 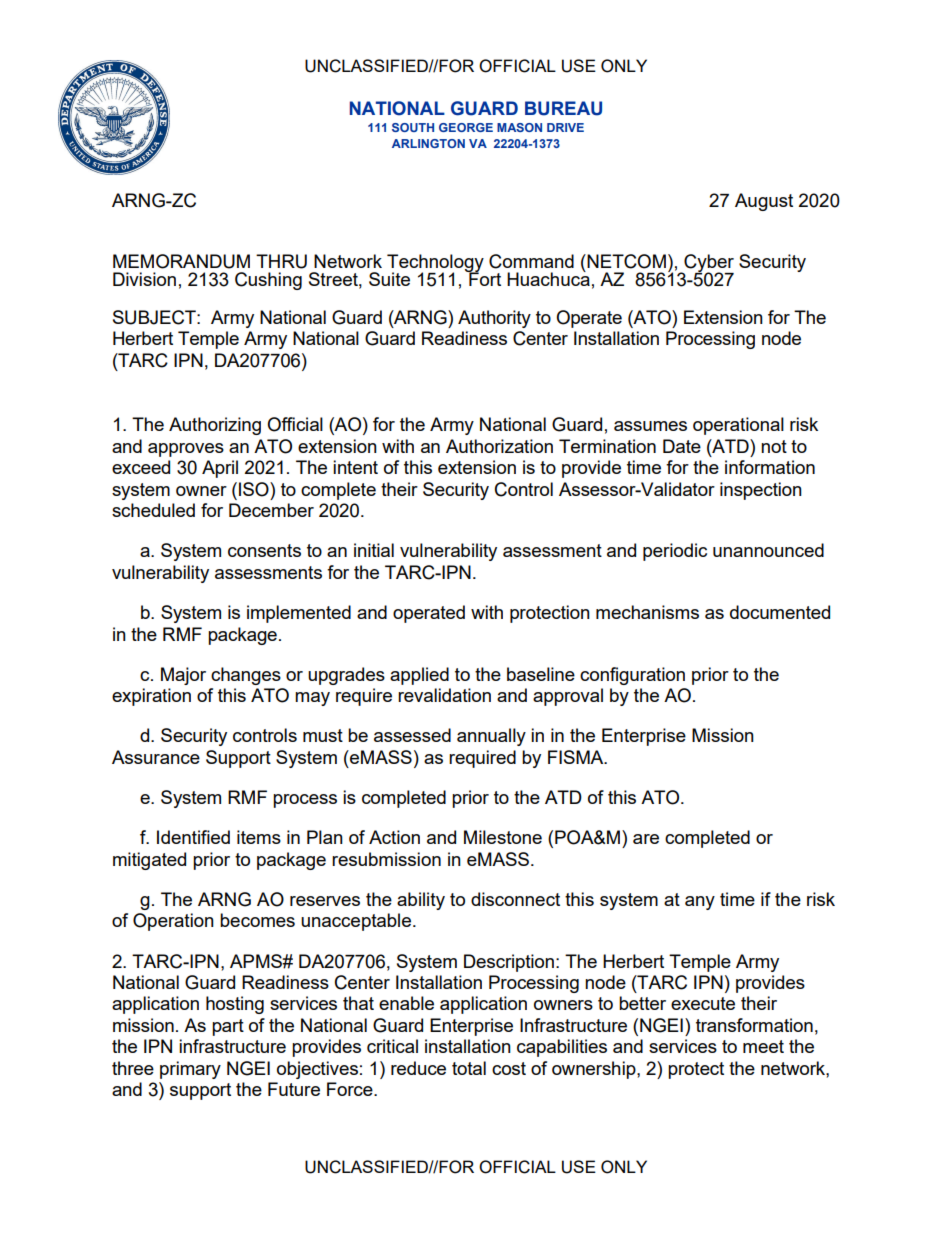 I want to click on annually, so click(x=491, y=737).
